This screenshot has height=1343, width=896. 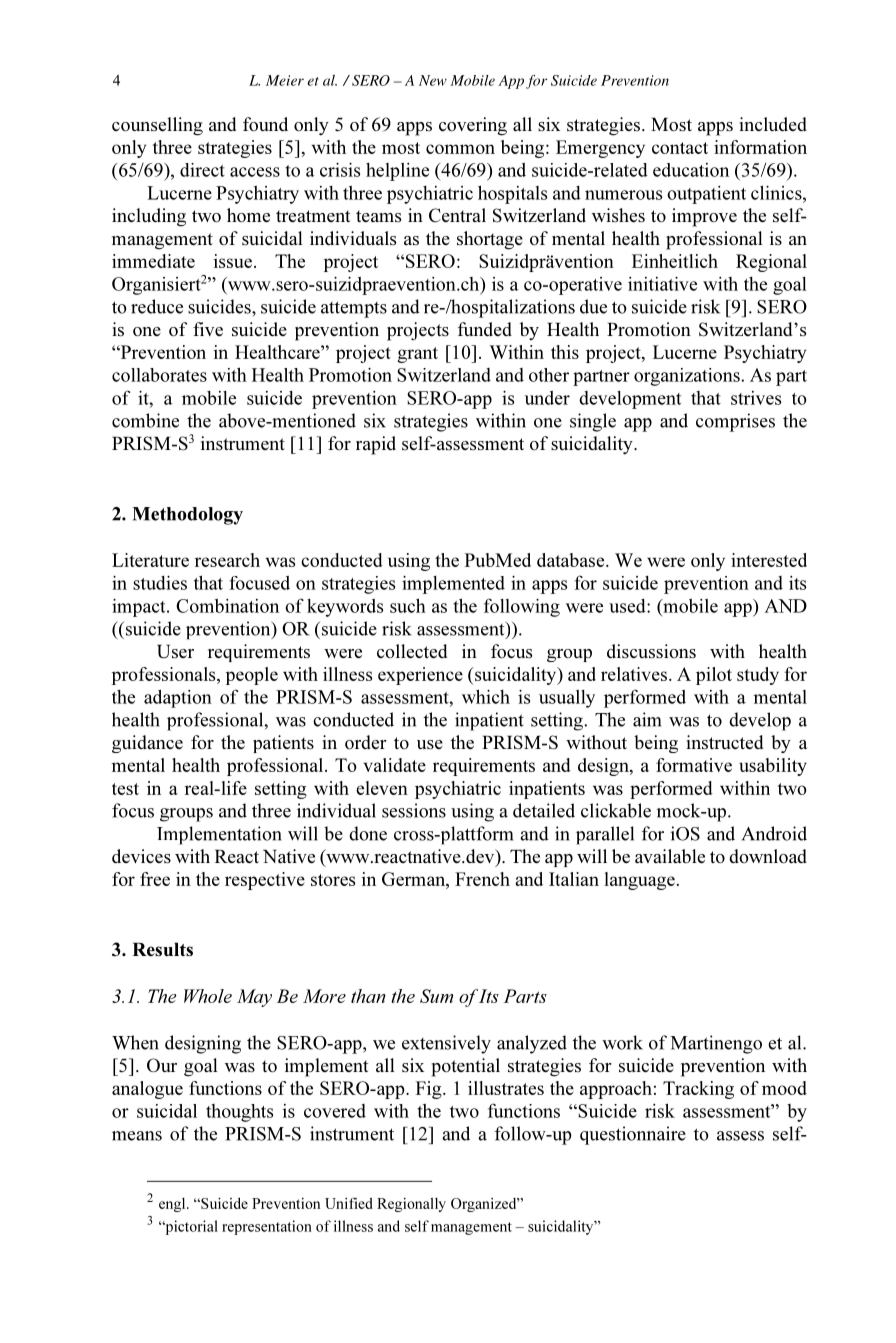 What do you see at coordinates (187, 516) in the screenshot?
I see `Methodology` at bounding box center [187, 516].
